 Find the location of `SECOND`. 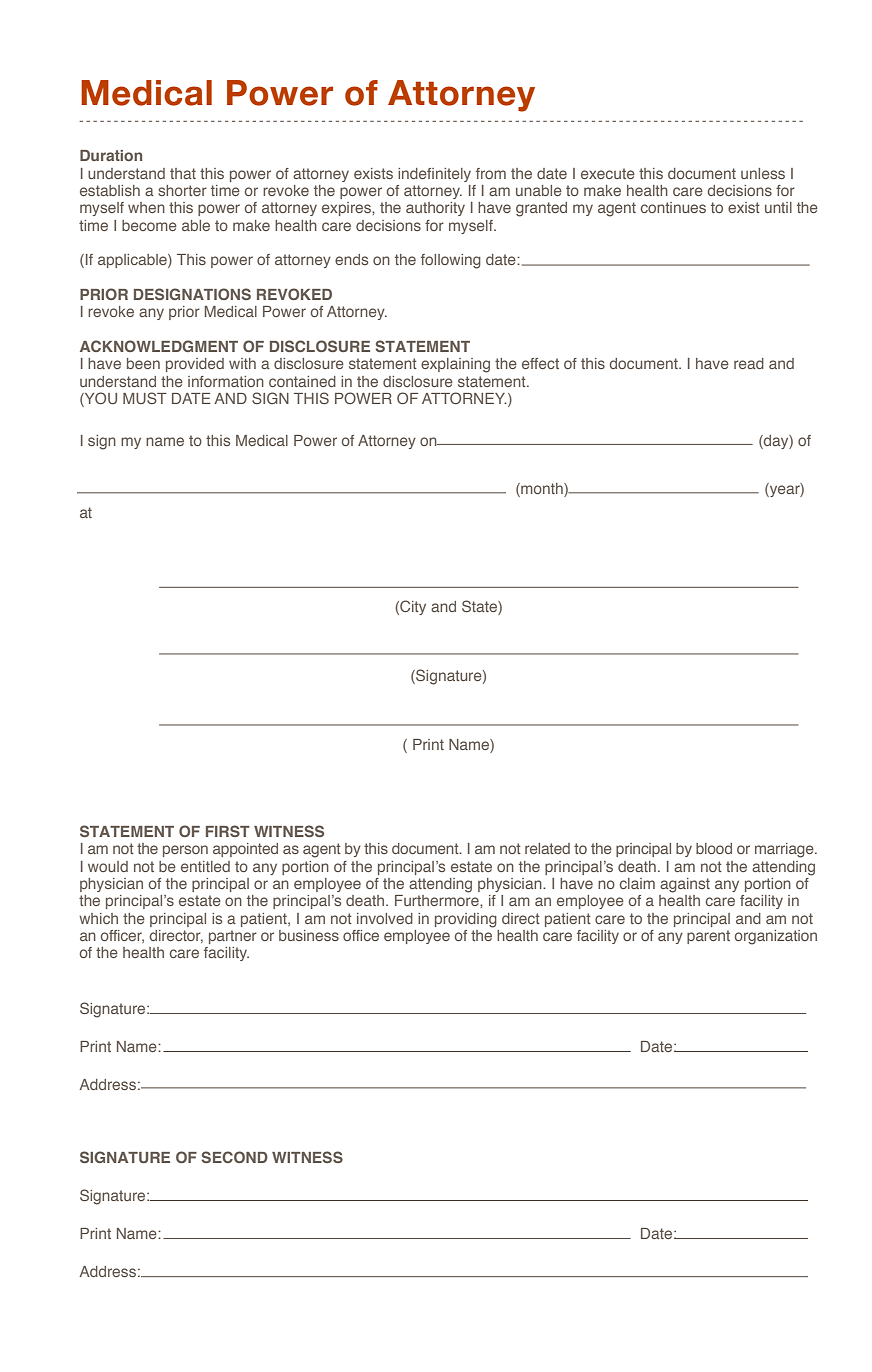

SECOND is located at coordinates (234, 1157).
